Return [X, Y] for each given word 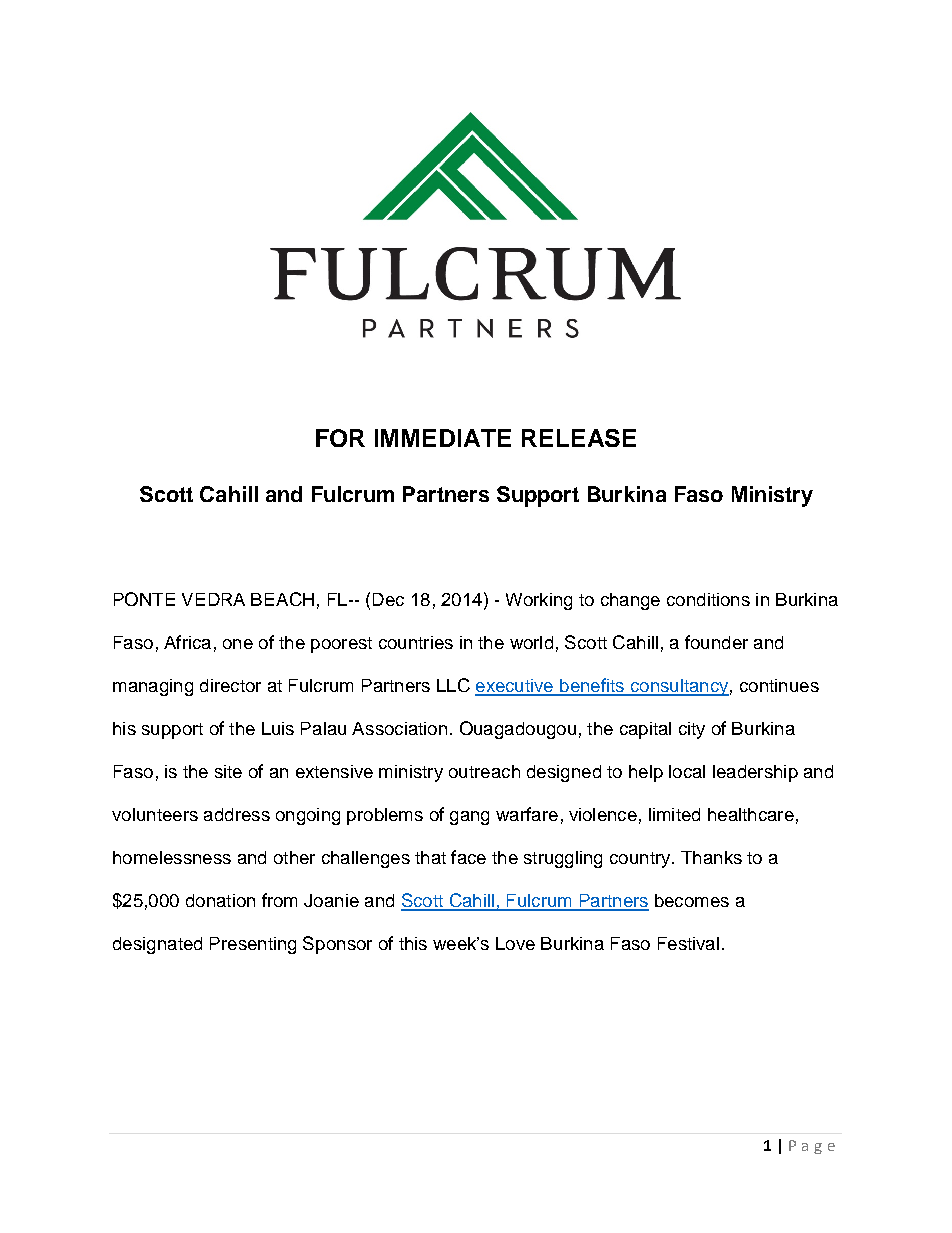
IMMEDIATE [443, 438]
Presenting [253, 945]
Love [515, 943]
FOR [340, 438]
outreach [484, 771]
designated [157, 945]
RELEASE [579, 438]
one [238, 644]
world [531, 642]
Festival [688, 943]
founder [716, 642]
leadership [755, 773]
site [228, 771]
